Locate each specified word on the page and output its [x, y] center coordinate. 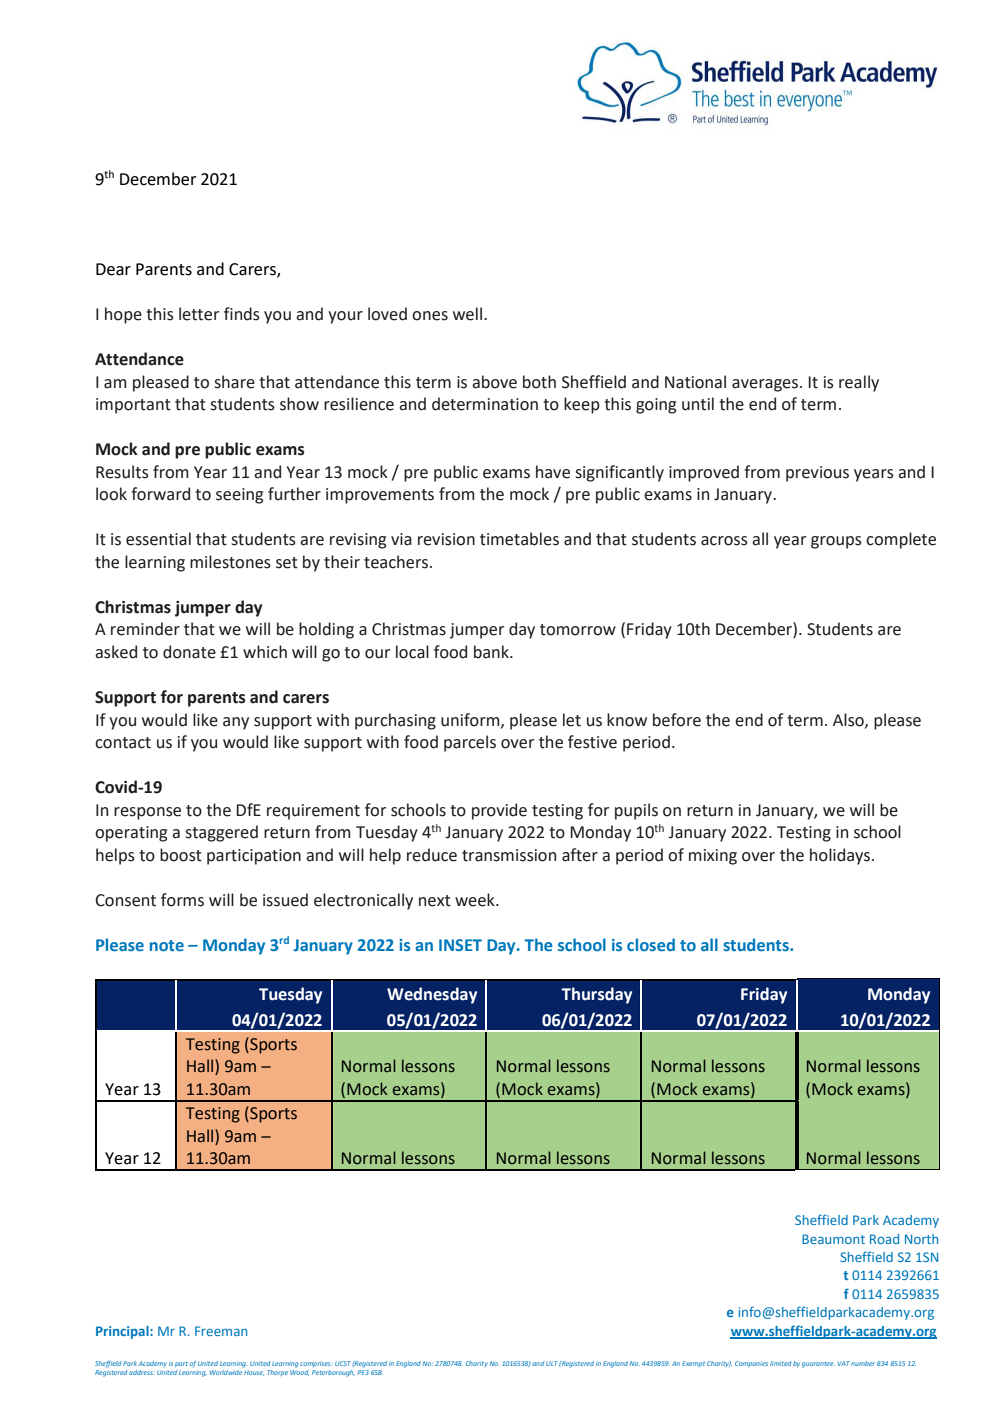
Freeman [221, 1331]
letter [199, 314]
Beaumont [833, 1239]
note [167, 945]
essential [158, 539]
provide [499, 811]
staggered [221, 833]
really [859, 383]
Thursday [596, 995]
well [467, 314]
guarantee [818, 1365]
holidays [841, 856]
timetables [519, 539]
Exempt [693, 1364]
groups [836, 542]
